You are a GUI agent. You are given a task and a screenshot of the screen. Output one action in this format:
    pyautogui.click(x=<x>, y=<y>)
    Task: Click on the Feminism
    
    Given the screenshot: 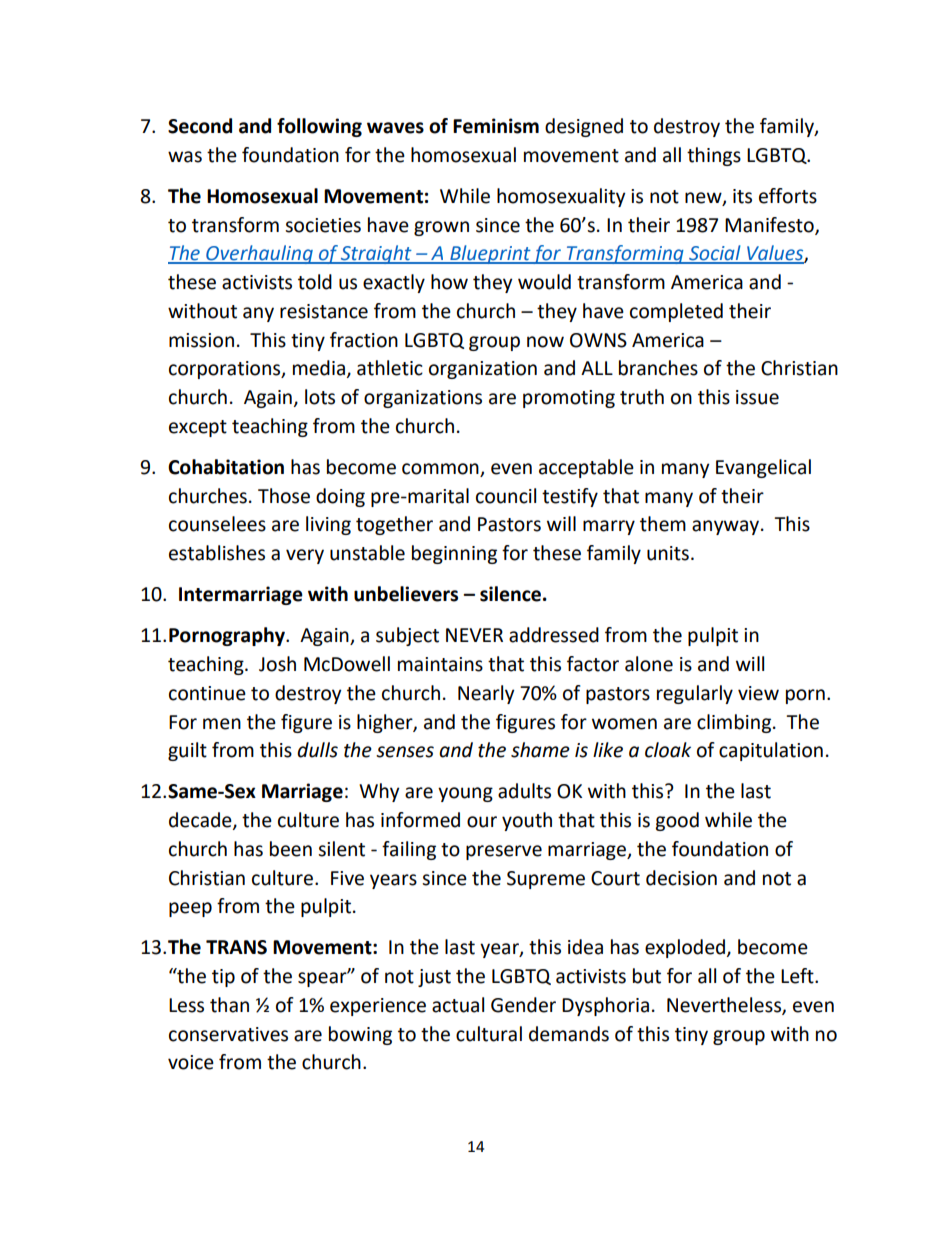 What is the action you would take?
    pyautogui.click(x=496, y=126)
